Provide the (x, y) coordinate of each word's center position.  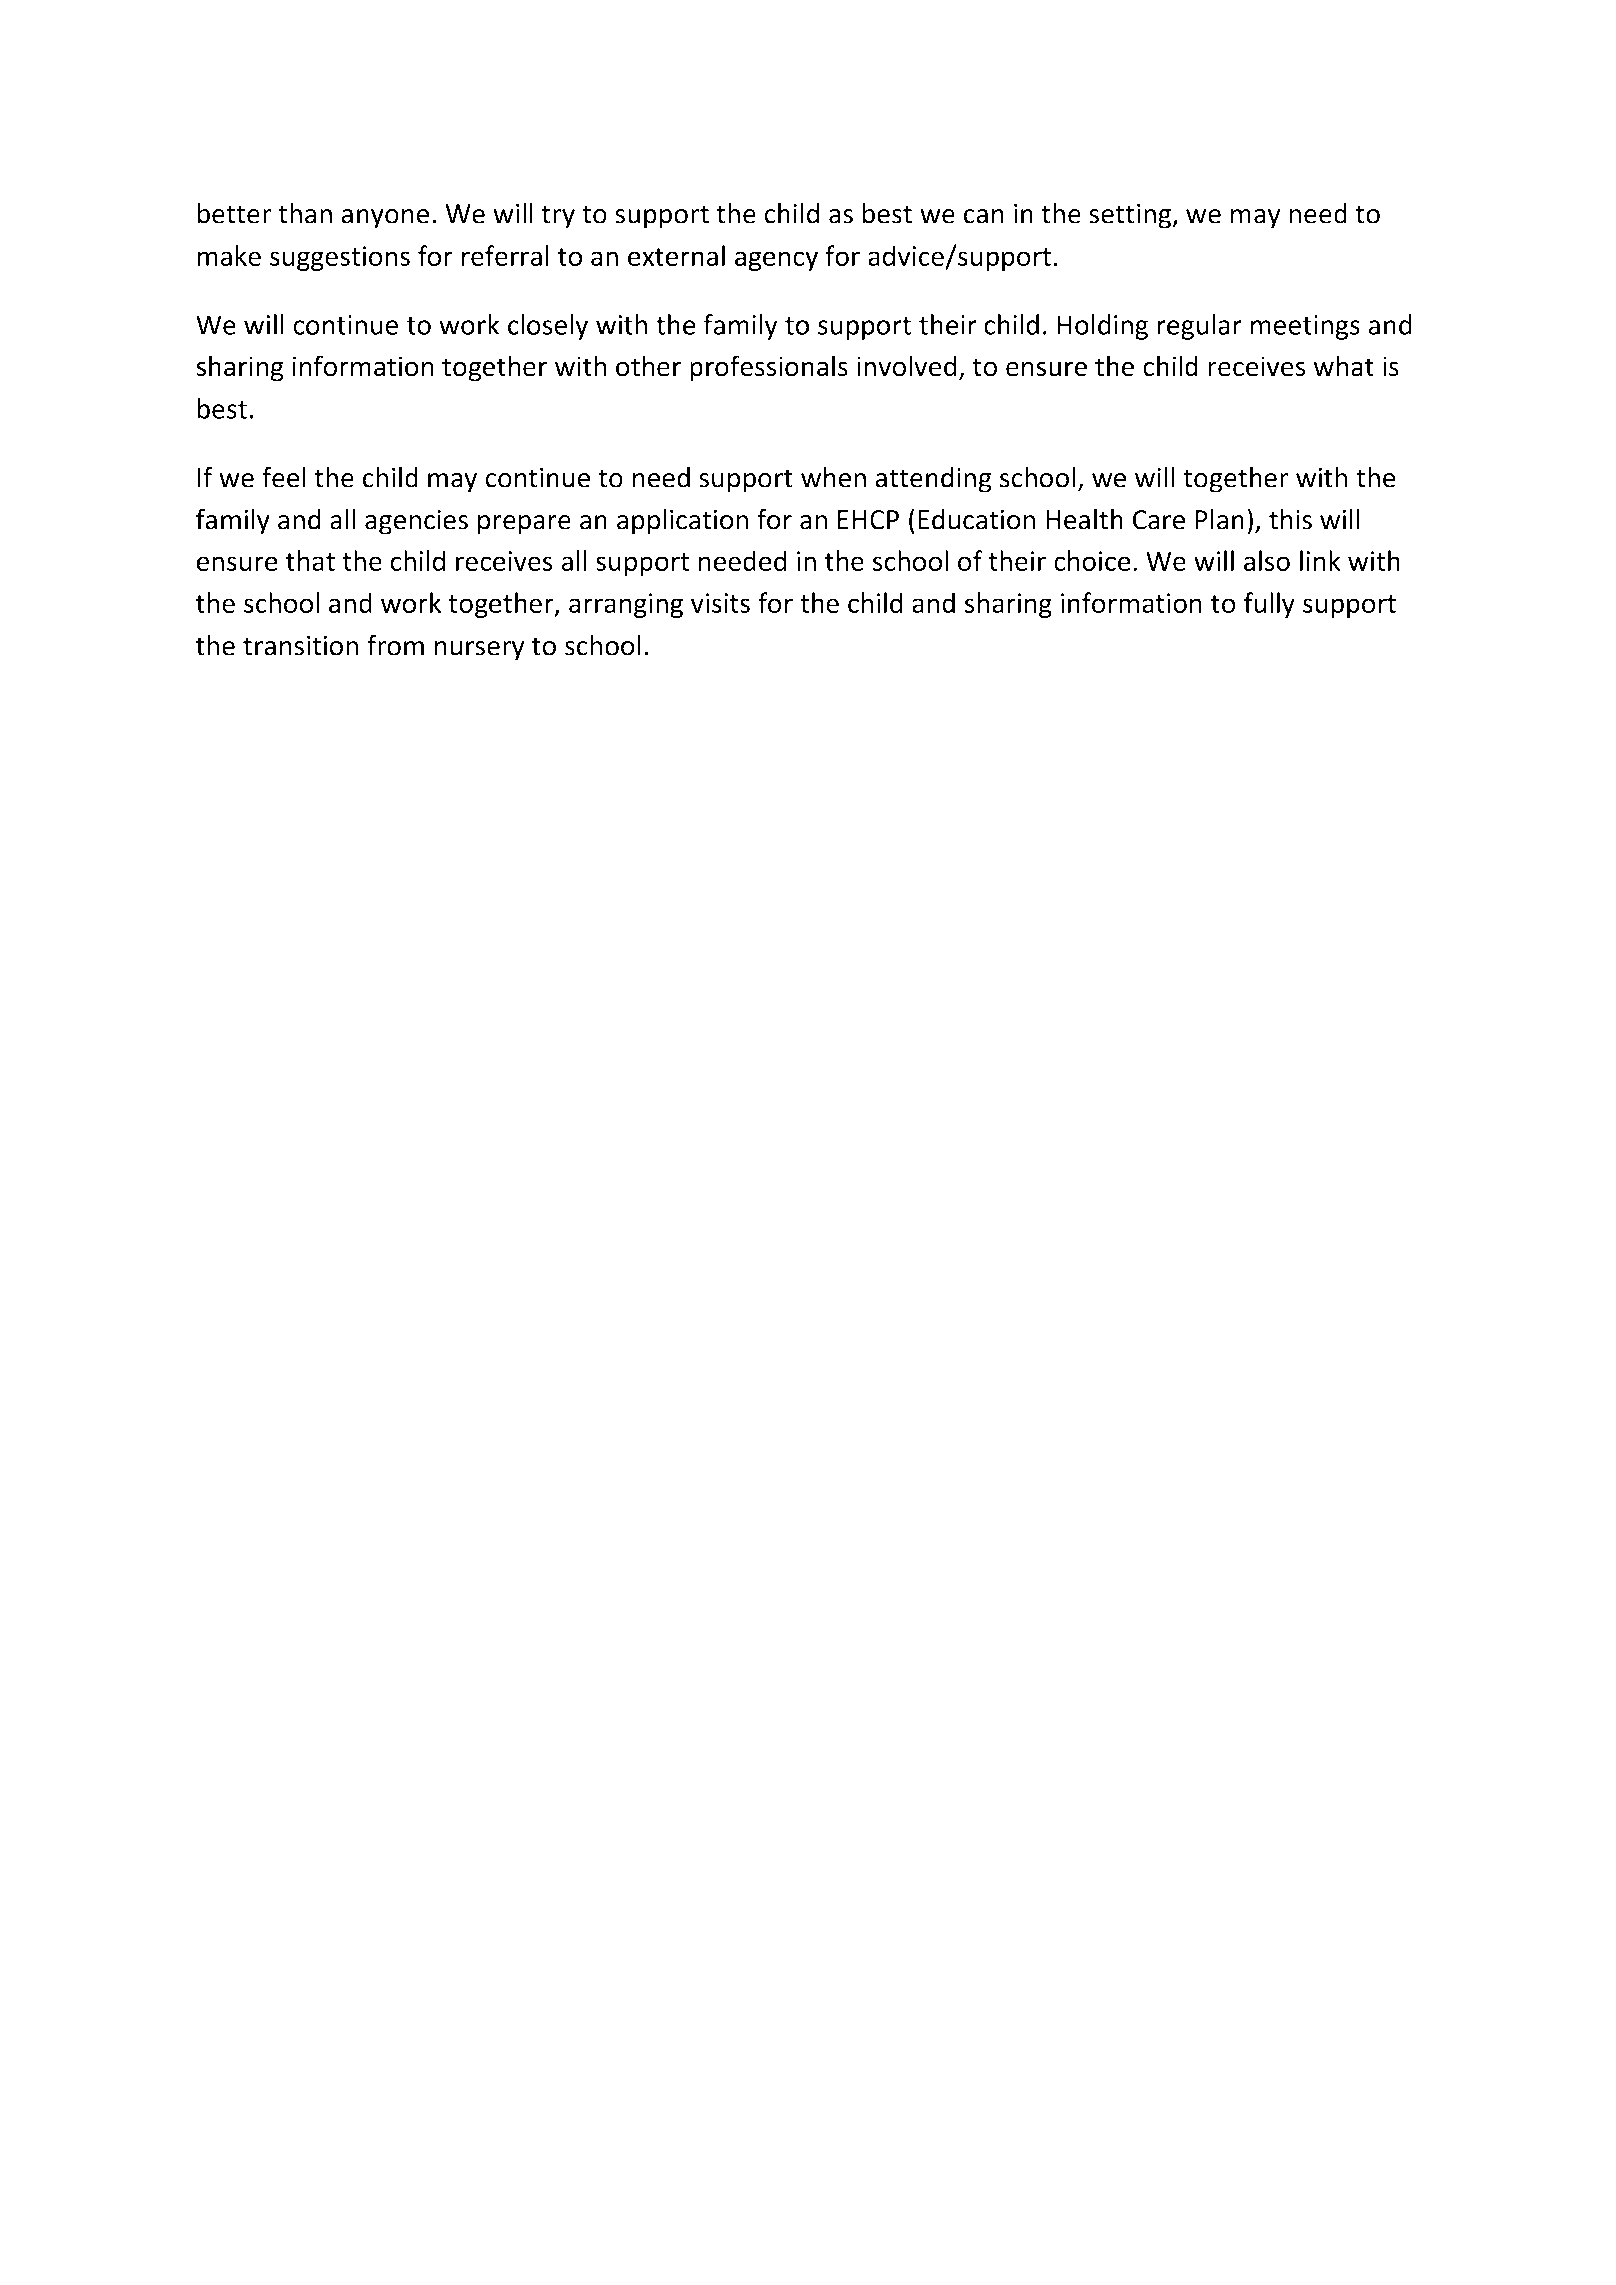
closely (548, 327)
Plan (1219, 519)
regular (1199, 327)
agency (776, 261)
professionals (769, 368)
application (682, 522)
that (310, 560)
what (1344, 366)
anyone (385, 219)
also (1267, 560)
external (676, 255)
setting (1131, 216)
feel (284, 477)
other (648, 366)
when (833, 477)
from (395, 645)
